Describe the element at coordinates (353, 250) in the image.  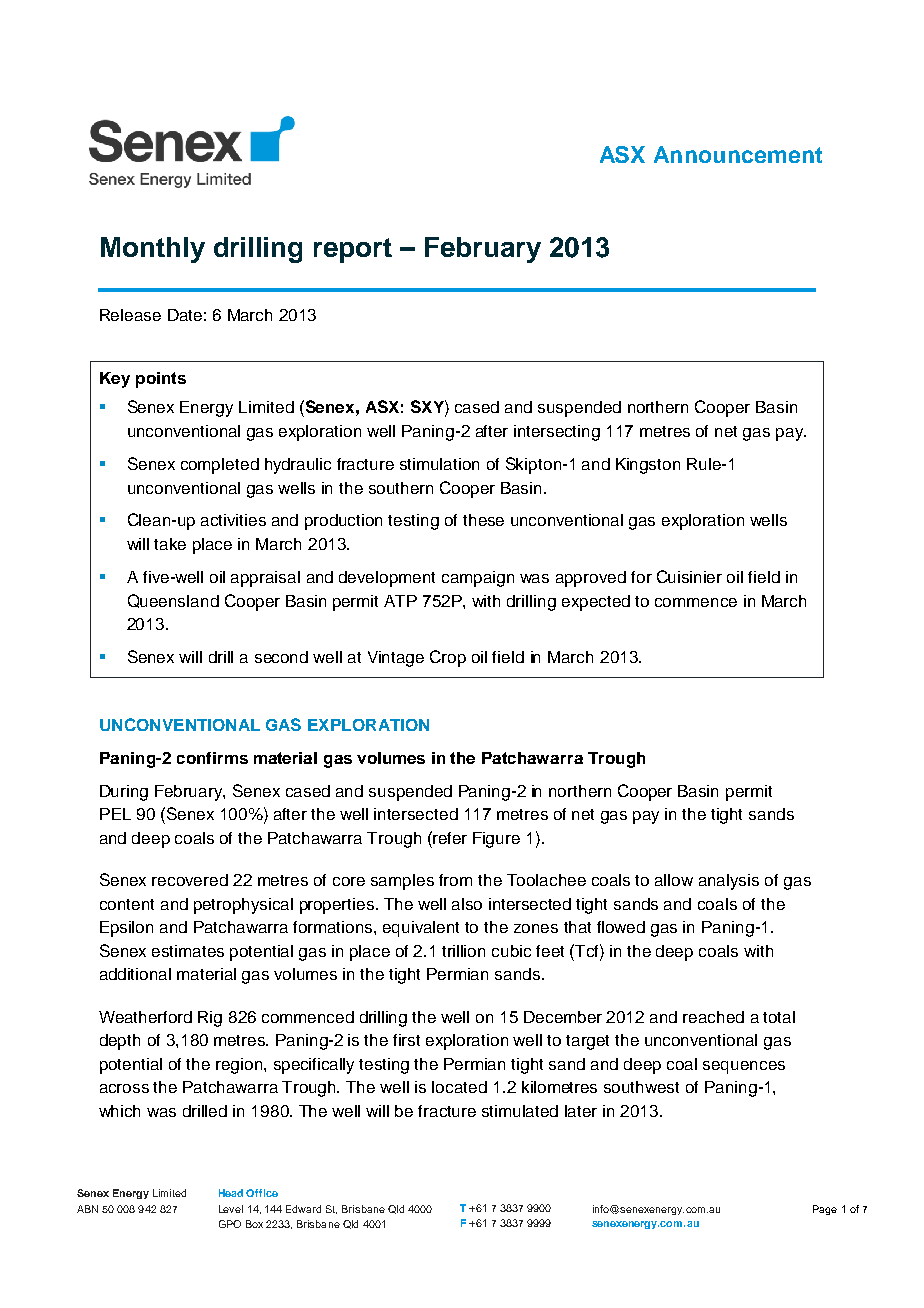
I see `report` at that location.
